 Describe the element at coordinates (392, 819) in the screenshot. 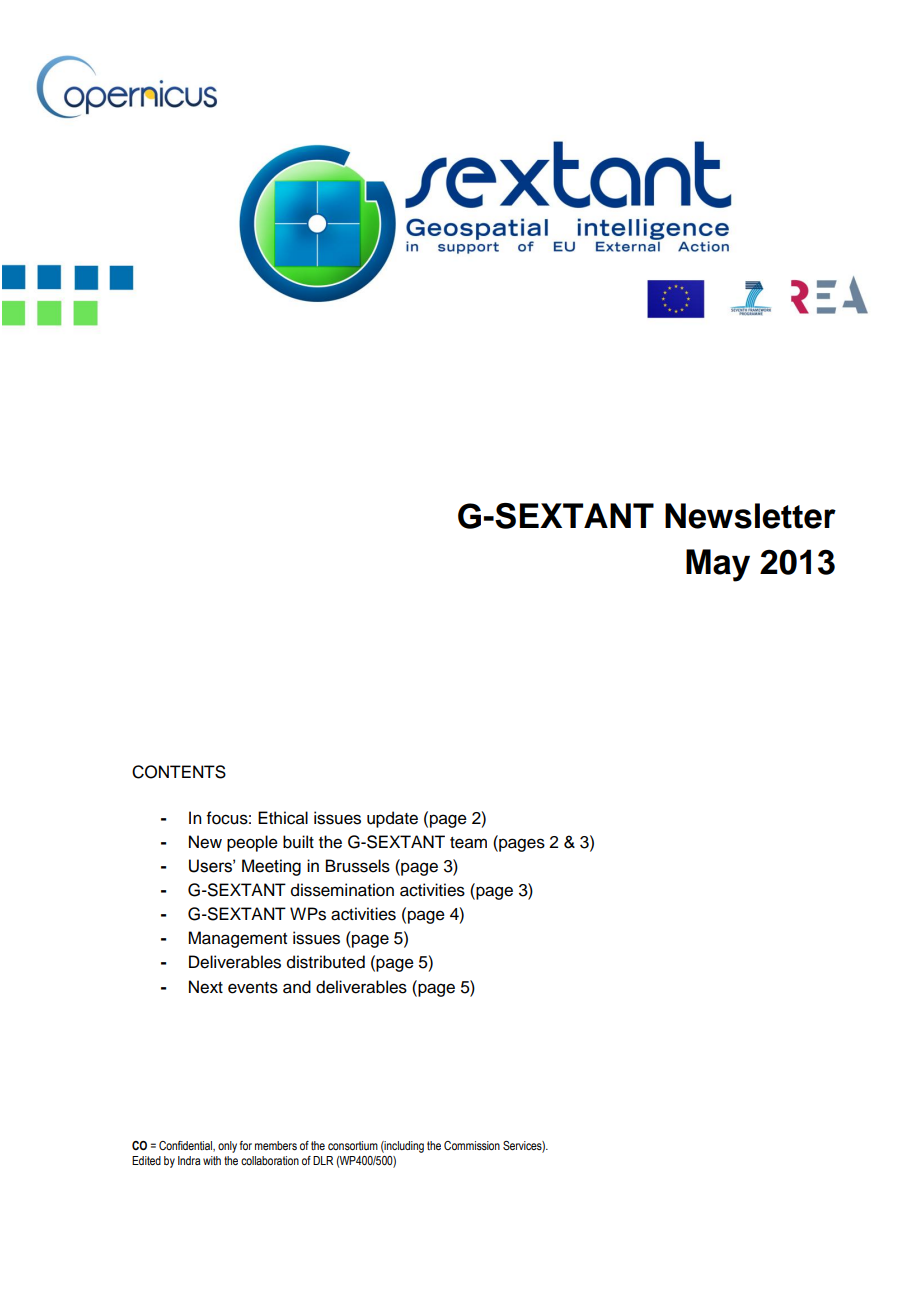

I see `update` at that location.
